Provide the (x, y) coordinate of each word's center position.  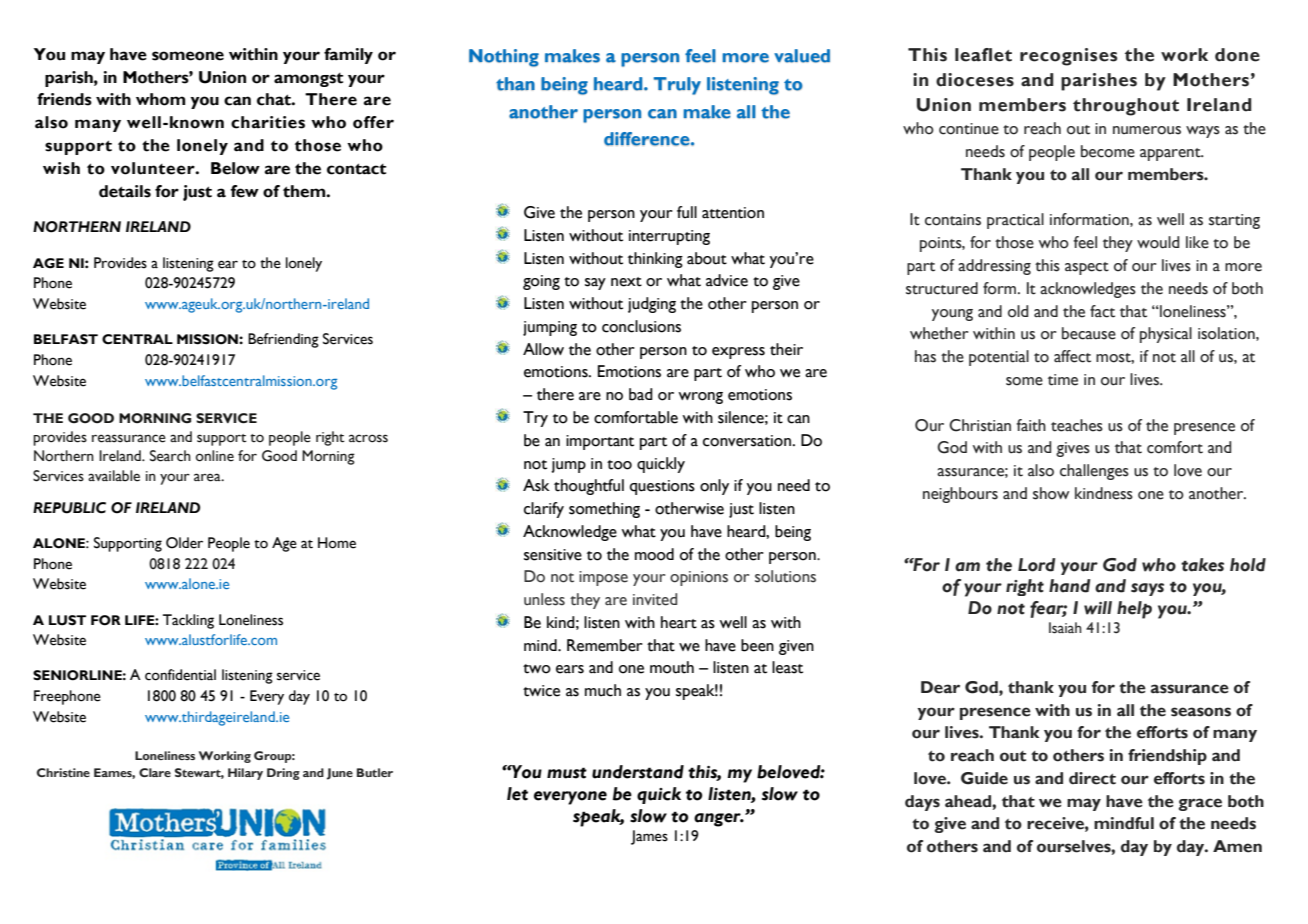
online (215, 456)
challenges (1094, 472)
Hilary (245, 774)
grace (1200, 804)
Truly (677, 86)
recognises (1068, 57)
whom (160, 99)
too (619, 465)
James (649, 837)
